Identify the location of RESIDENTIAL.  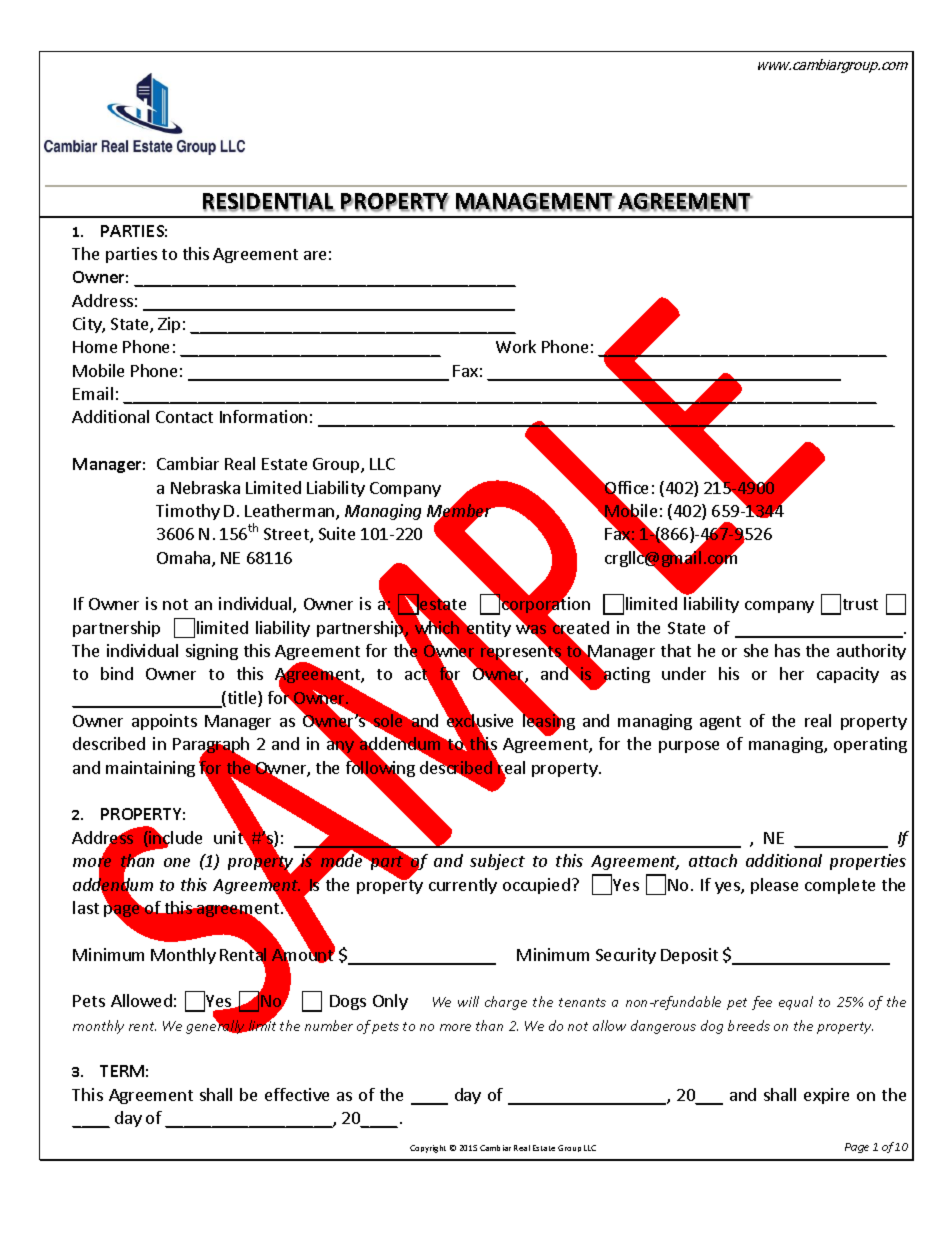
(269, 202).
